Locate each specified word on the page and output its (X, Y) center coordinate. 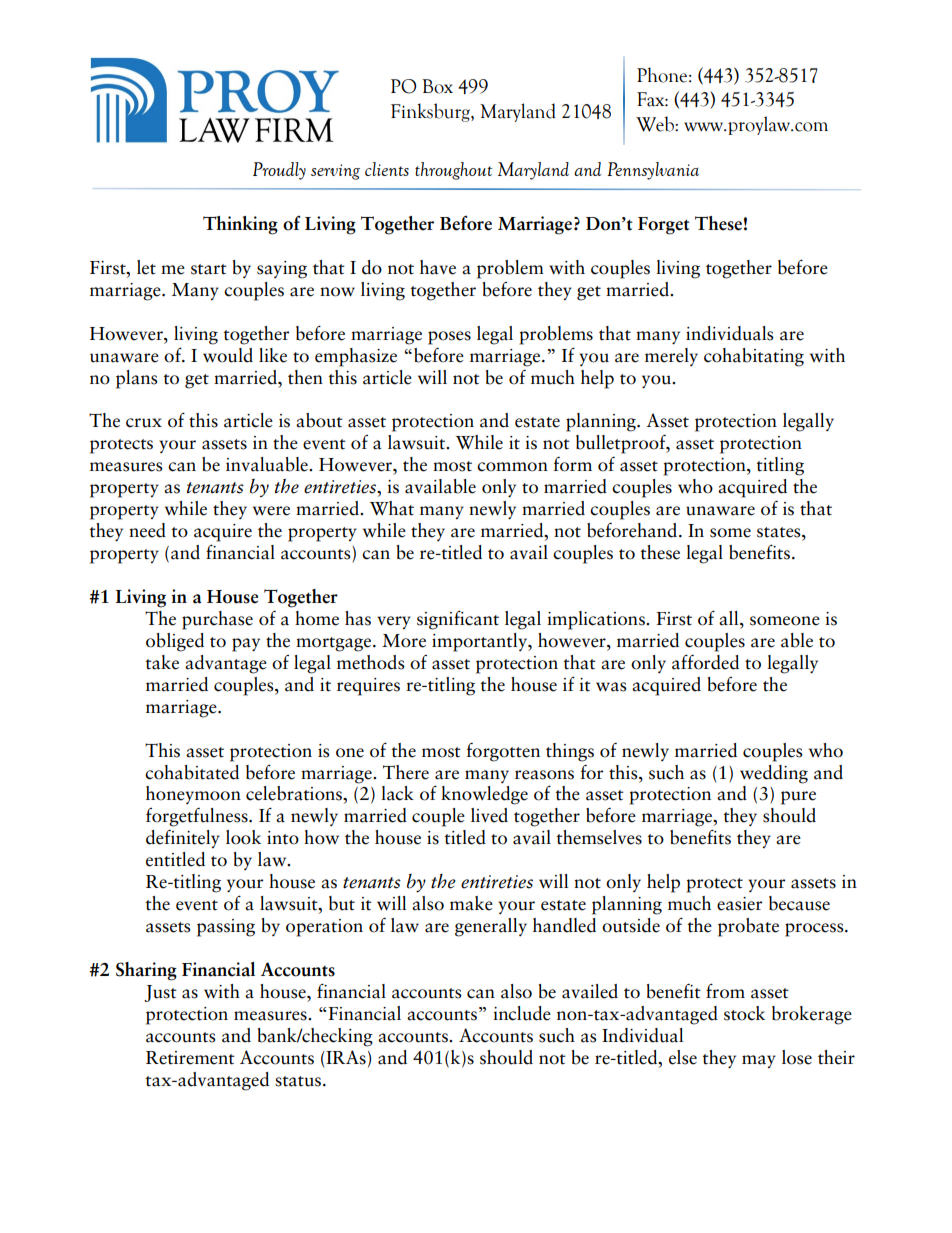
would (228, 355)
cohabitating (754, 357)
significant (458, 620)
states (780, 532)
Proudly (279, 171)
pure (798, 798)
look (243, 837)
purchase (217, 620)
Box (437, 86)
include (522, 1013)
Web (656, 124)
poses (449, 338)
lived (489, 815)
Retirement (190, 1058)
